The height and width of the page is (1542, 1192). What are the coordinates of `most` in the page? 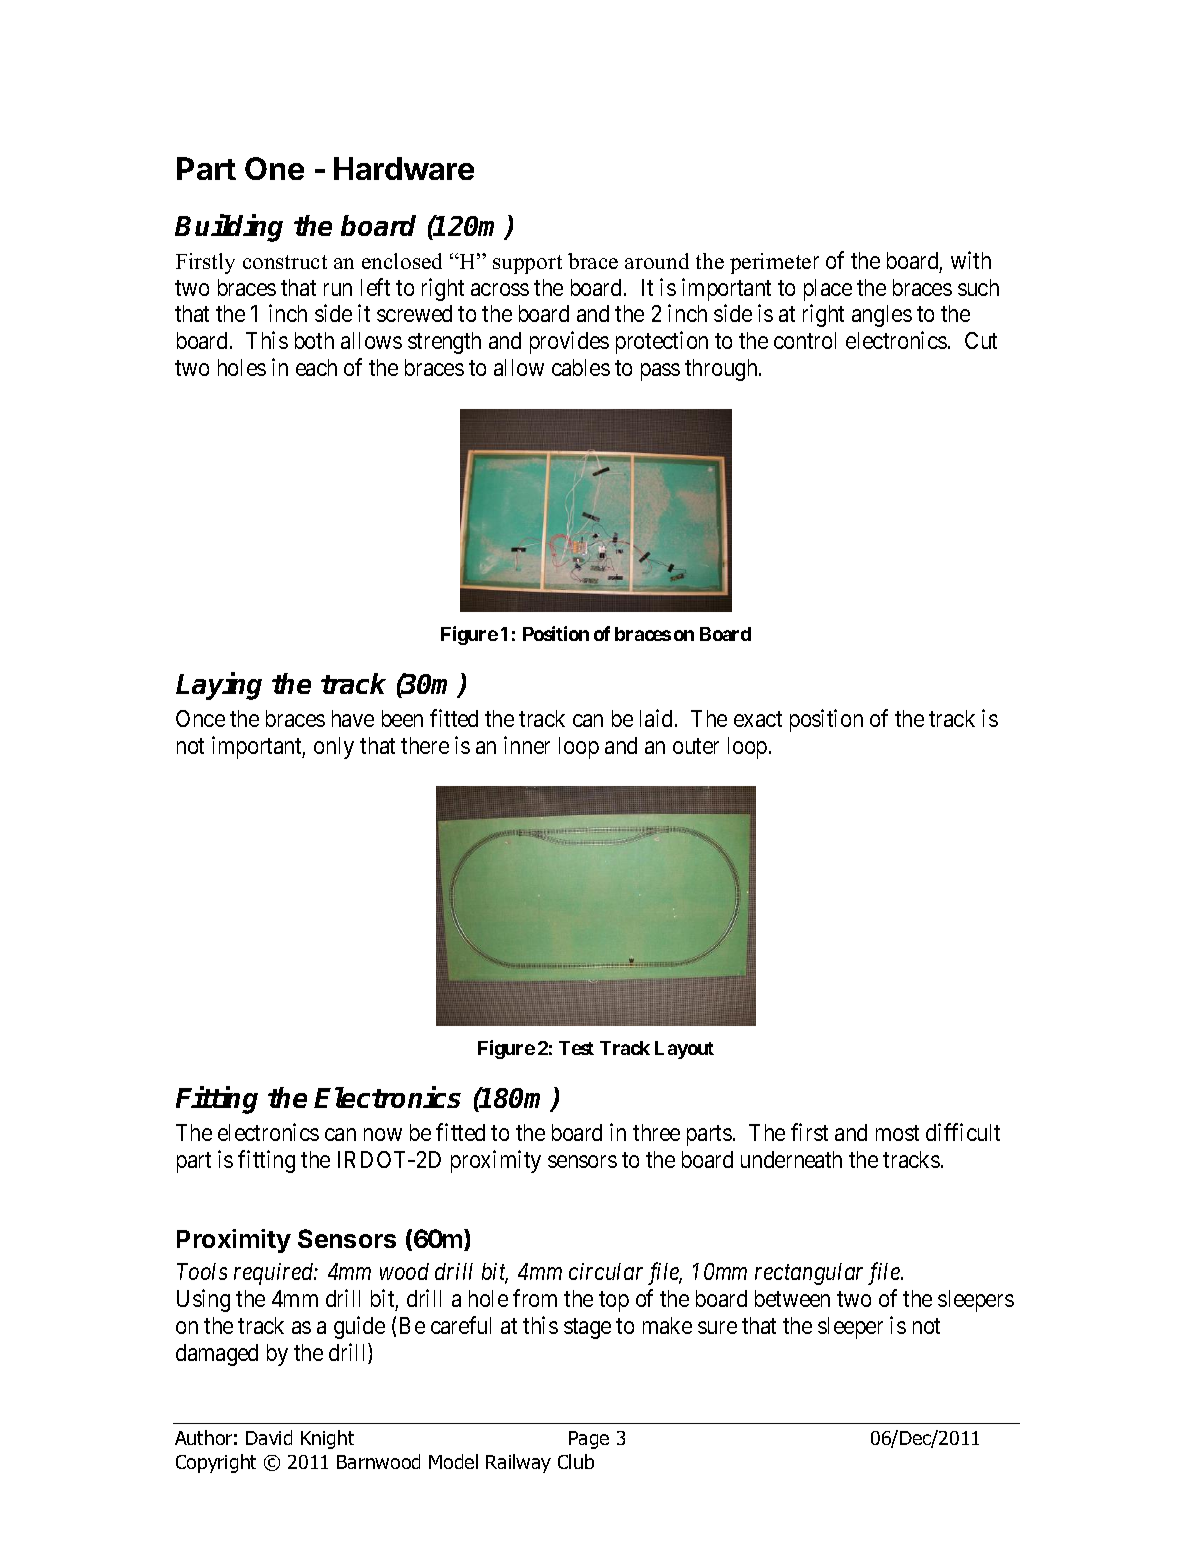 It's located at (897, 1133).
